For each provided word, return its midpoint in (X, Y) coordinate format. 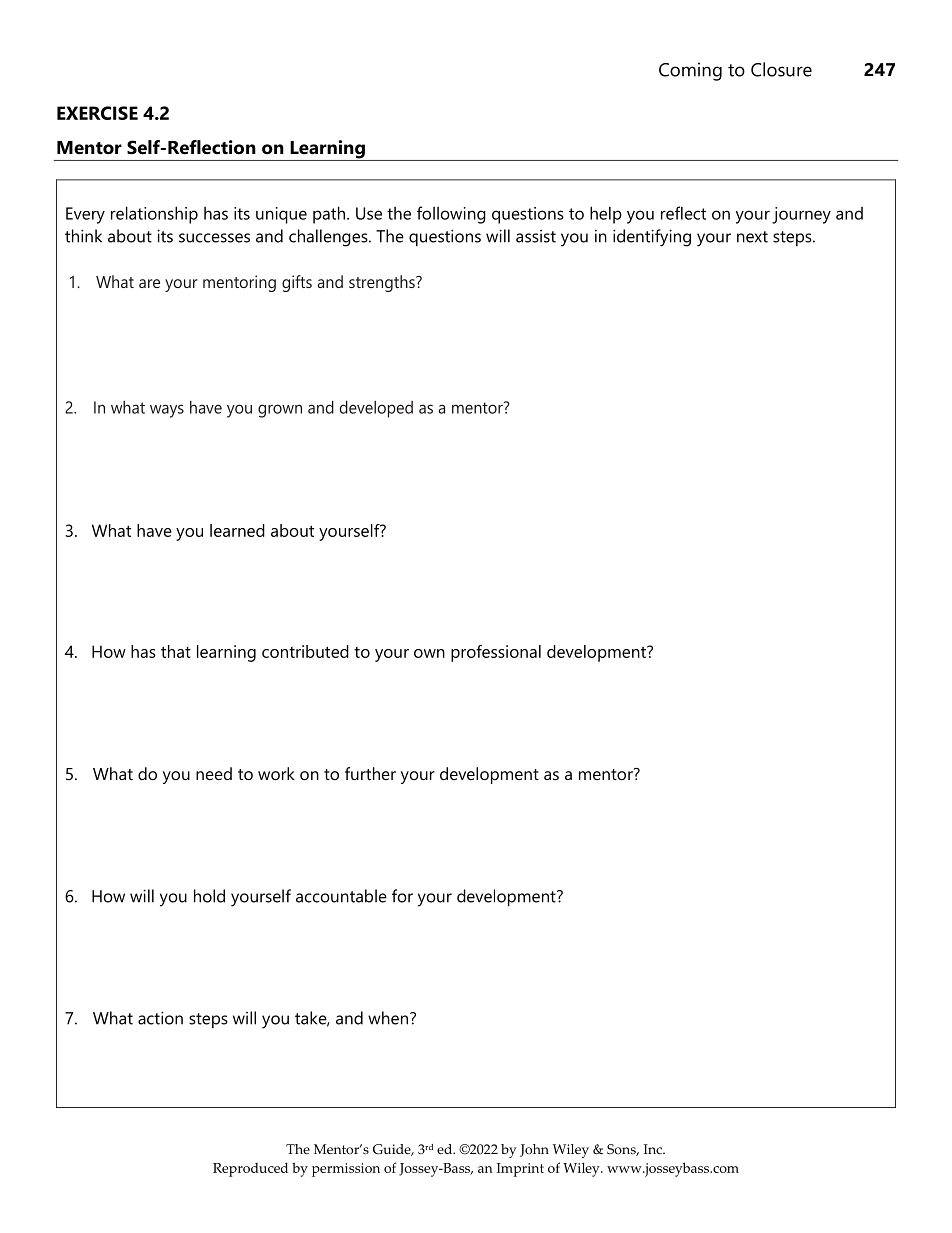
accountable (341, 896)
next (752, 237)
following (451, 215)
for (402, 896)
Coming (690, 71)
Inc (654, 1149)
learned (237, 530)
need (214, 773)
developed (376, 409)
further (370, 773)
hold (209, 896)
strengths (383, 283)
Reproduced (250, 1169)
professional (496, 653)
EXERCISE (97, 113)
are (149, 283)
